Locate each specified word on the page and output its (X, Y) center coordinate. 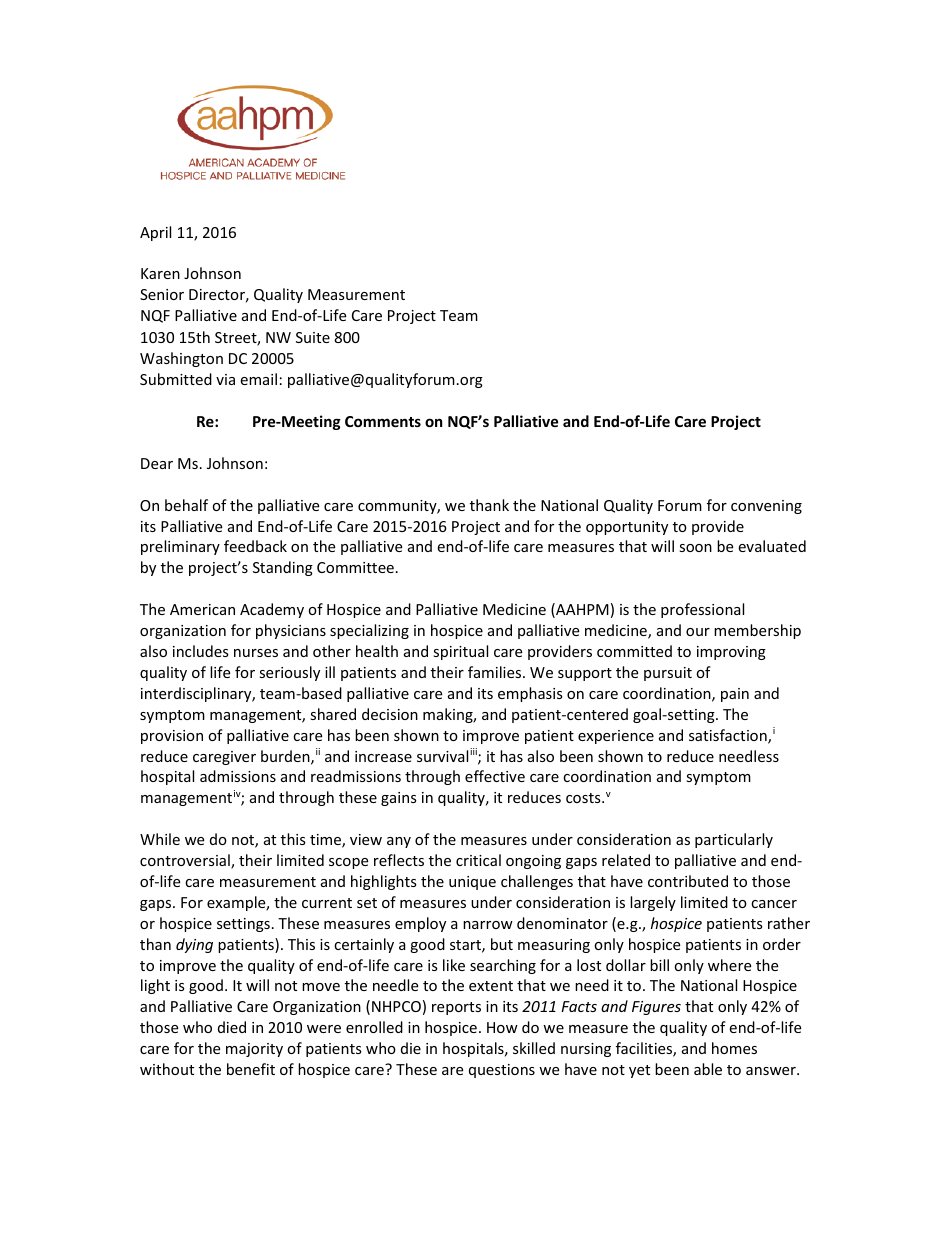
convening (766, 507)
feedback (255, 546)
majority (254, 1050)
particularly (734, 840)
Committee (355, 567)
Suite (313, 337)
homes (734, 1048)
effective (495, 776)
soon (695, 548)
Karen (160, 273)
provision (172, 737)
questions (502, 1071)
